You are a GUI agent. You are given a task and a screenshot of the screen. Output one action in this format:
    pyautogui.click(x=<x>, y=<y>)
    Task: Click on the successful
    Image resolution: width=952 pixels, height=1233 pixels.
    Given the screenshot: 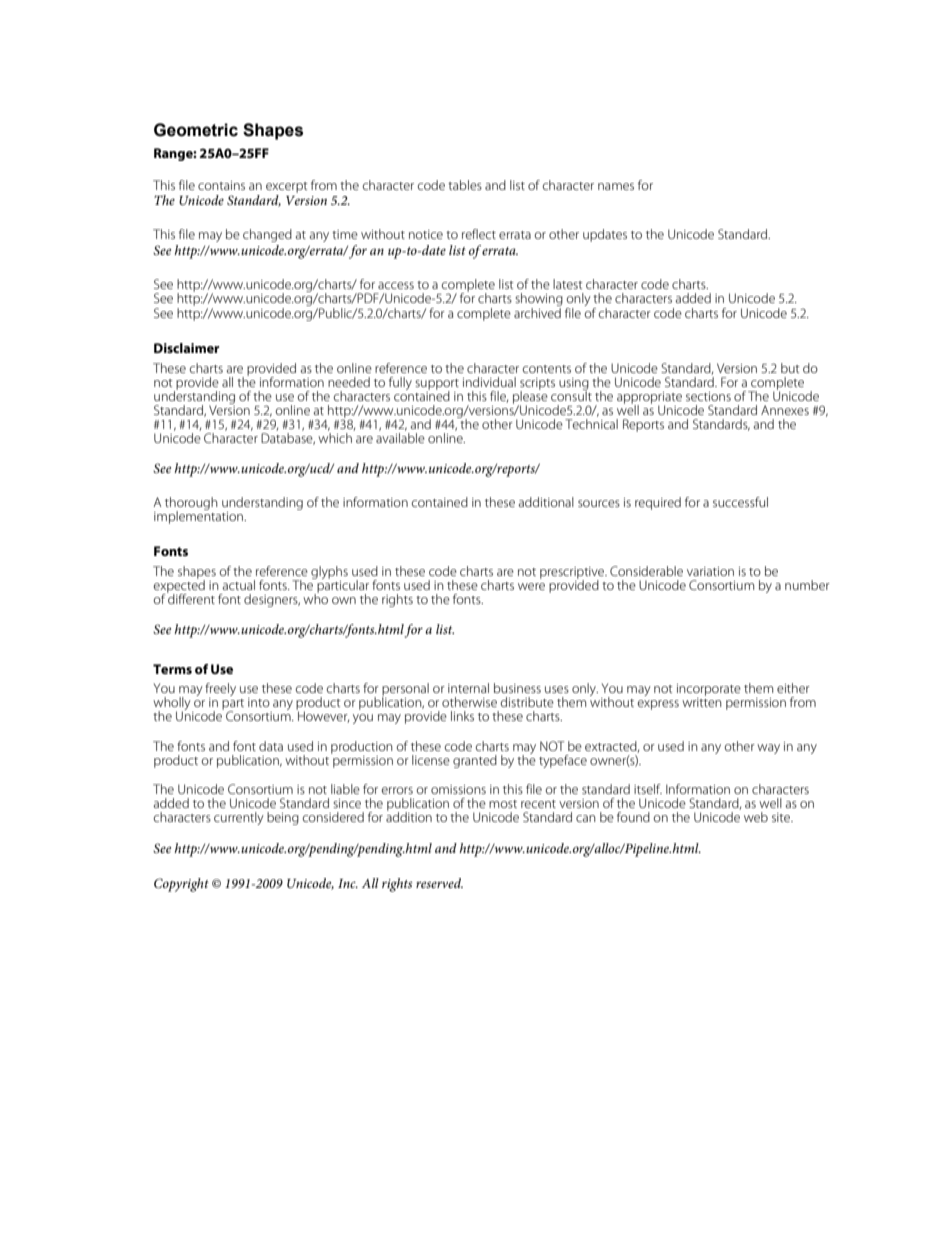 What is the action you would take?
    pyautogui.click(x=740, y=502)
